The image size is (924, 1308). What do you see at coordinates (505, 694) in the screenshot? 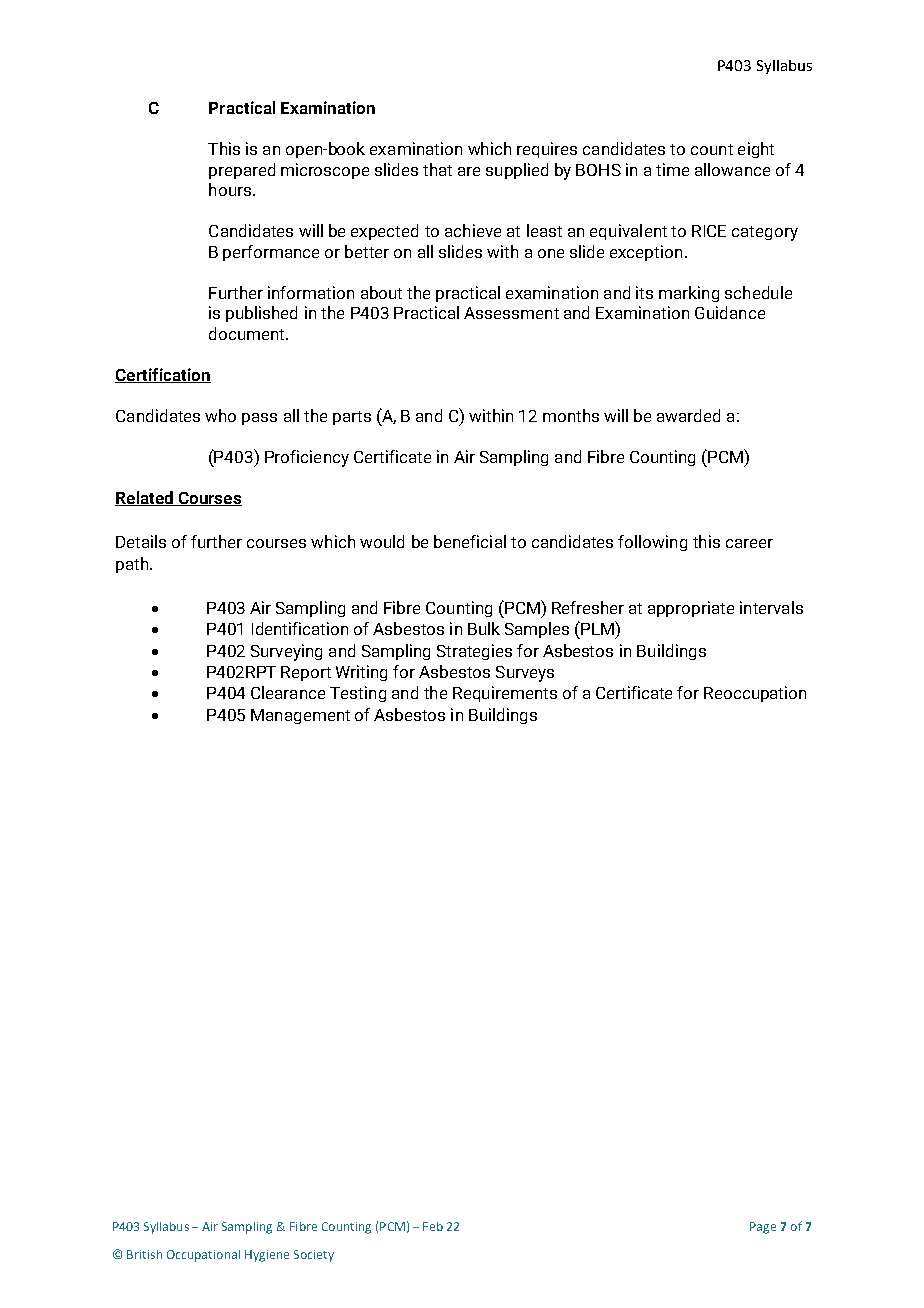
I see `Requirements` at bounding box center [505, 694].
